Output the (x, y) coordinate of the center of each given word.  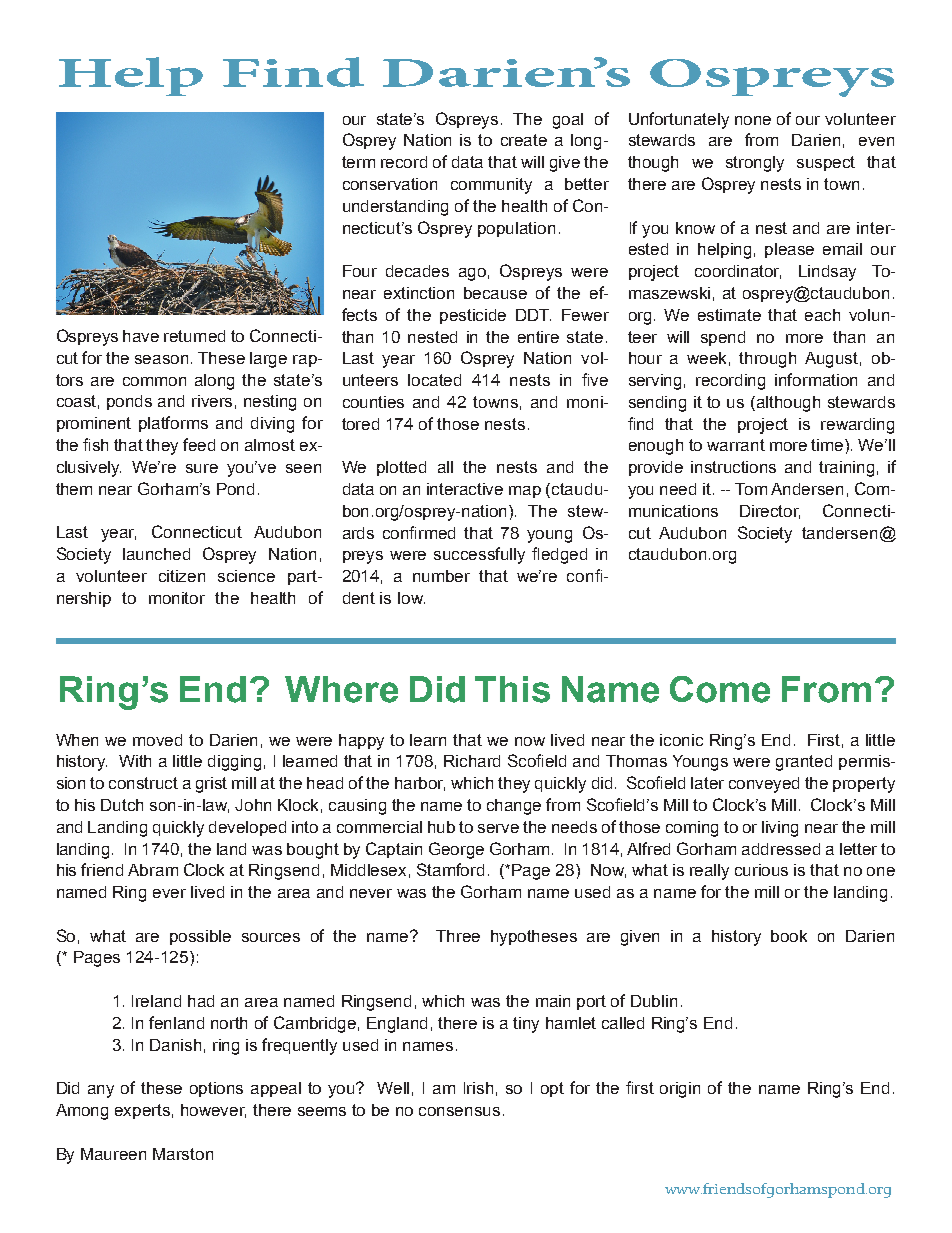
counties (373, 402)
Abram (153, 870)
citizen (182, 576)
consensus (459, 1111)
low (411, 598)
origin (680, 1090)
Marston (183, 1154)
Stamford (450, 869)
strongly (755, 164)
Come (720, 689)
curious (761, 870)
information (816, 379)
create (524, 140)
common (154, 381)
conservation (390, 184)
